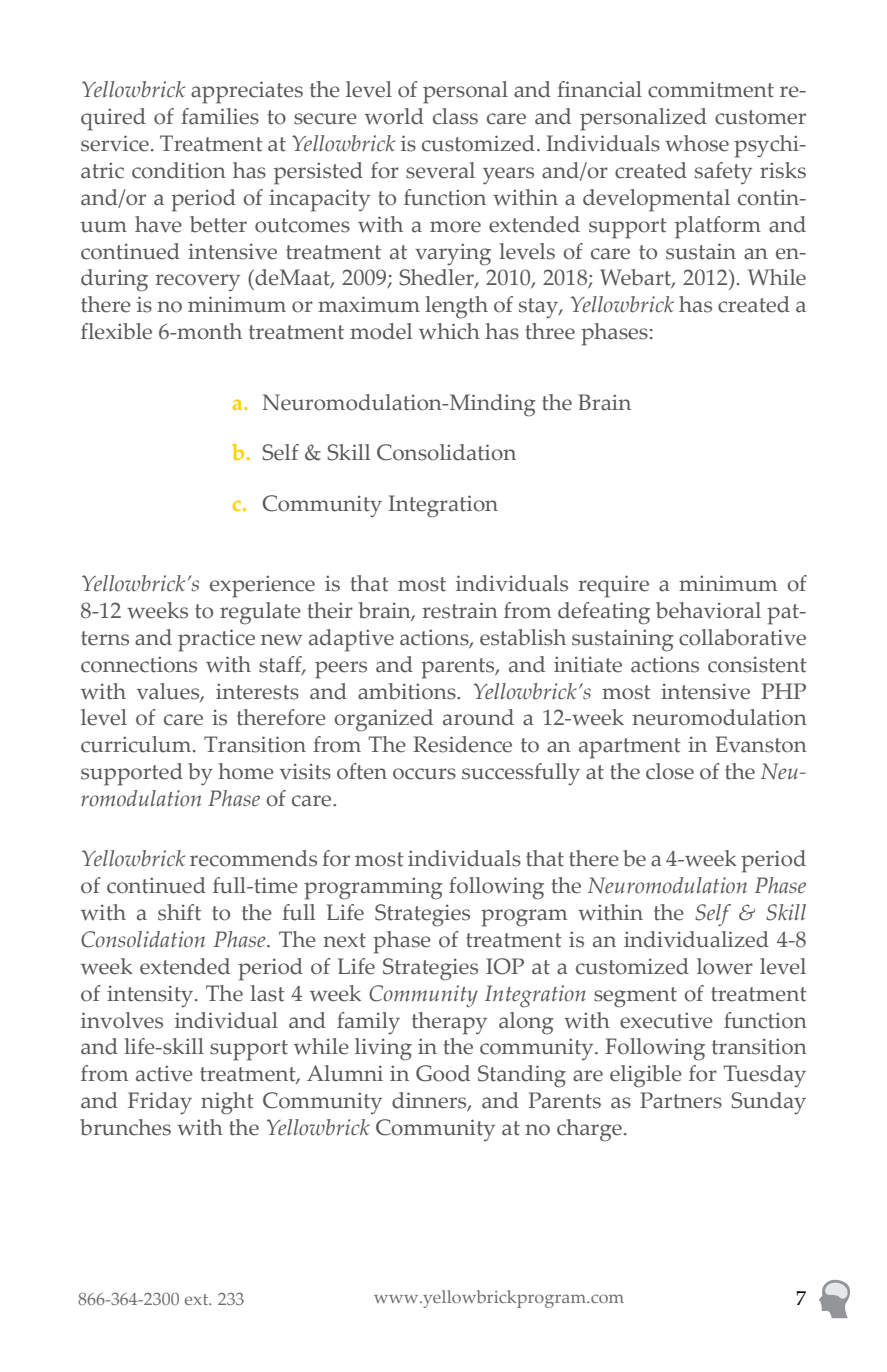  I want to click on night, so click(227, 1103).
